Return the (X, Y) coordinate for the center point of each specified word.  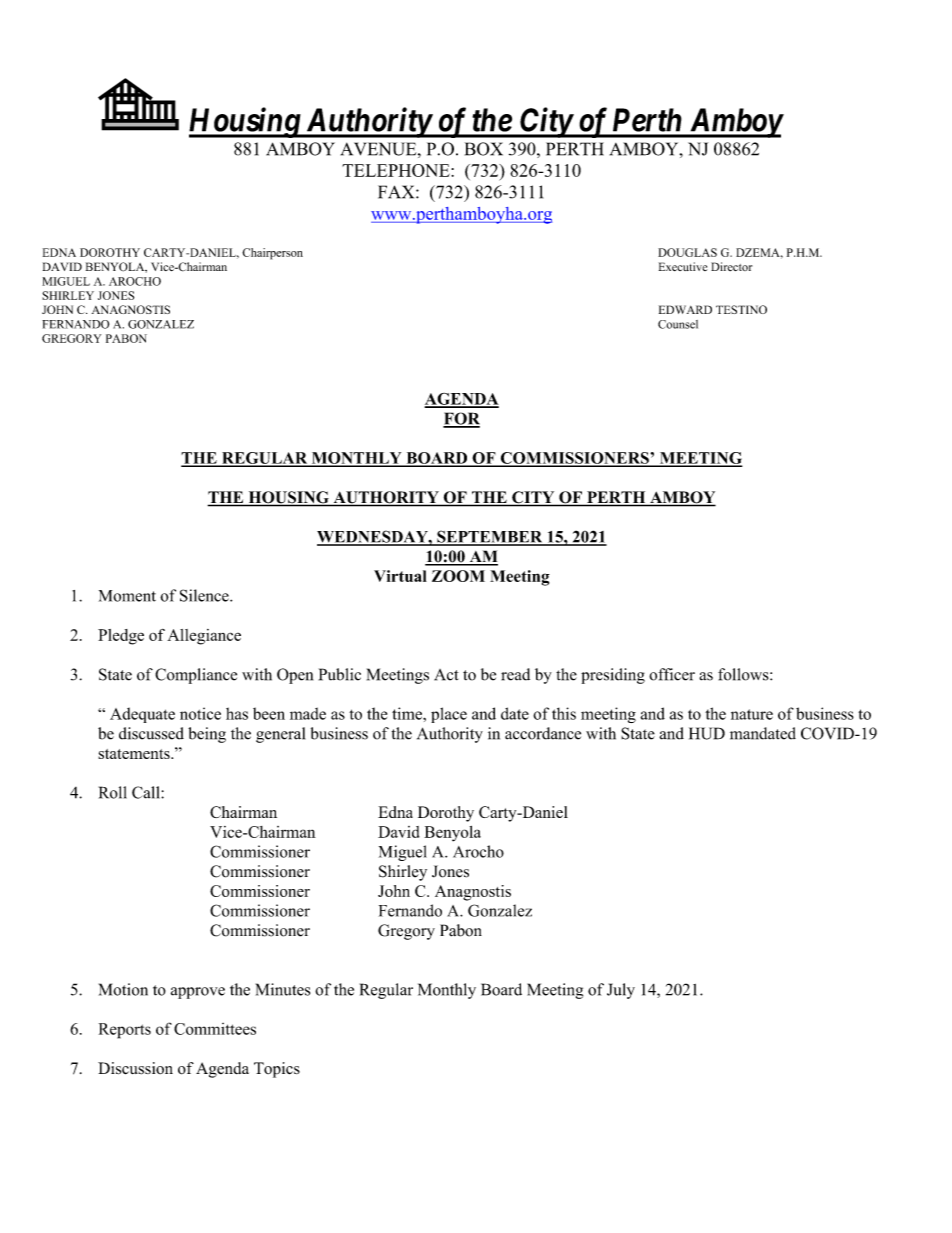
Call (147, 792)
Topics (277, 1070)
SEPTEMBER (490, 537)
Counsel (678, 324)
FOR (461, 419)
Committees (215, 1029)
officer (672, 674)
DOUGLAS (687, 252)
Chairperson (272, 254)
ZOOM (458, 576)
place (449, 715)
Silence (205, 595)
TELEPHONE (397, 170)
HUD (707, 733)
